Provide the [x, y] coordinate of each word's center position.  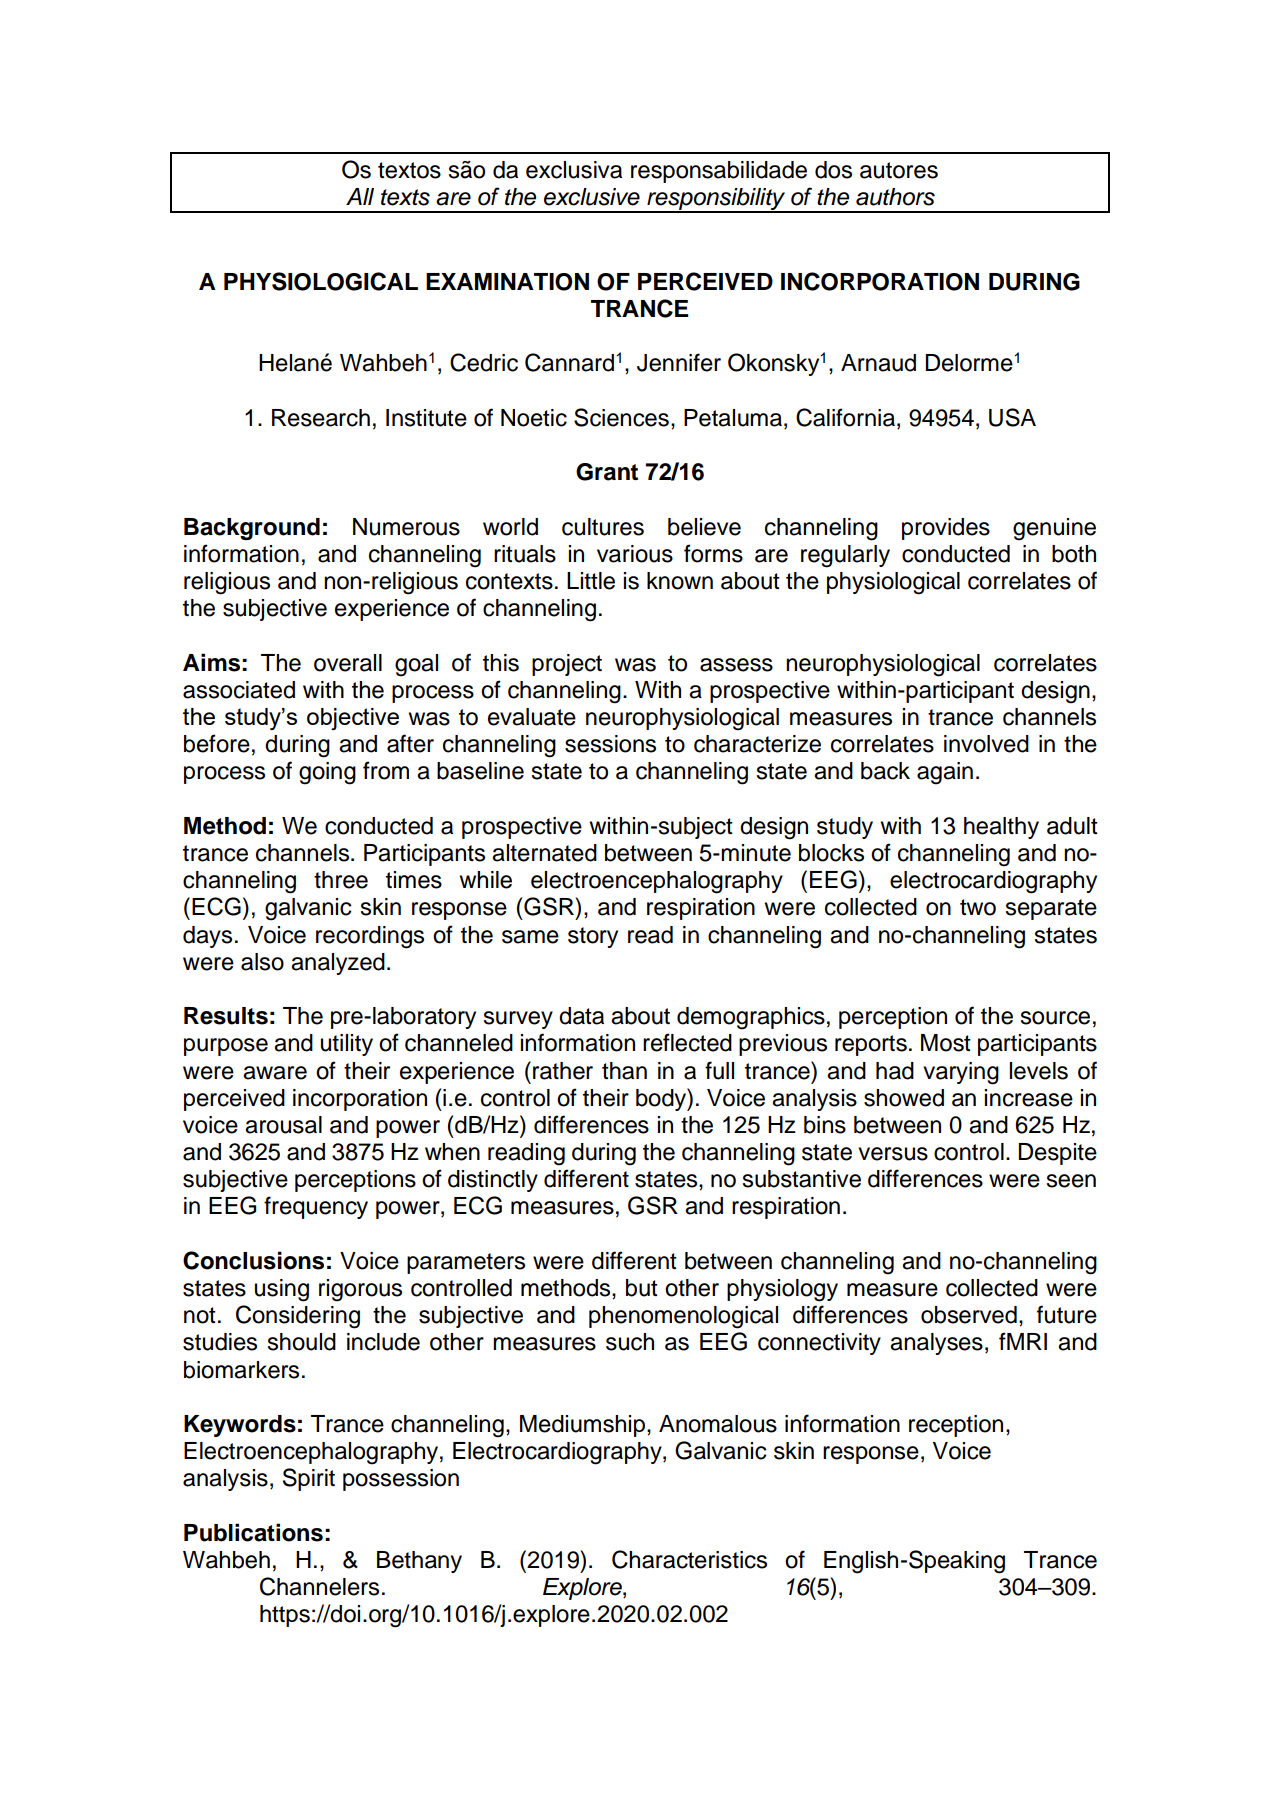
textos [409, 170]
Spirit [309, 1479]
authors [895, 197]
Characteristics [689, 1559]
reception [956, 1426]
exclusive [592, 197]
